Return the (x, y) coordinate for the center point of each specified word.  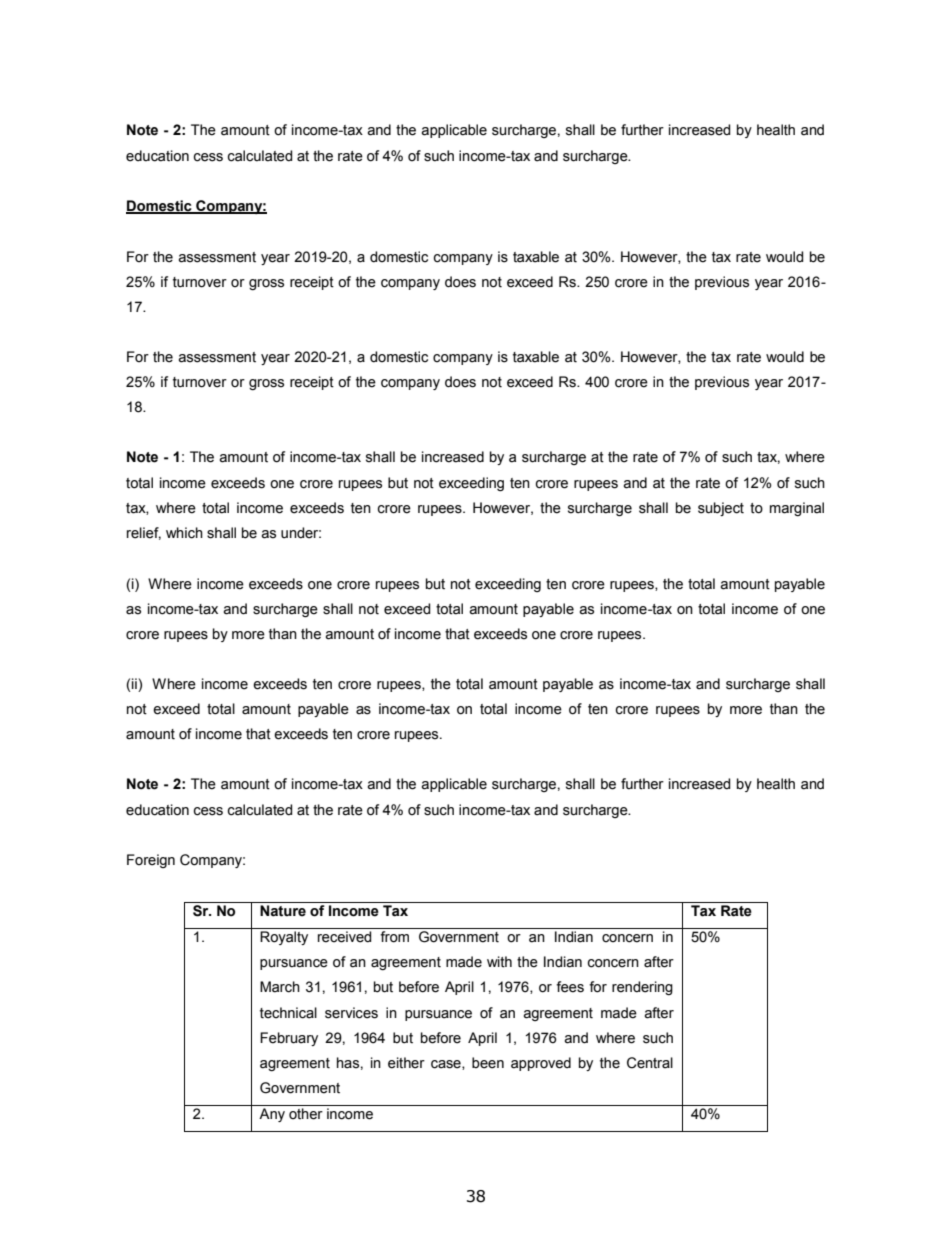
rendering (642, 988)
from (394, 937)
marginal (797, 509)
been (488, 1063)
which (184, 533)
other (306, 1114)
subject (721, 509)
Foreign (151, 861)
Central (650, 1063)
